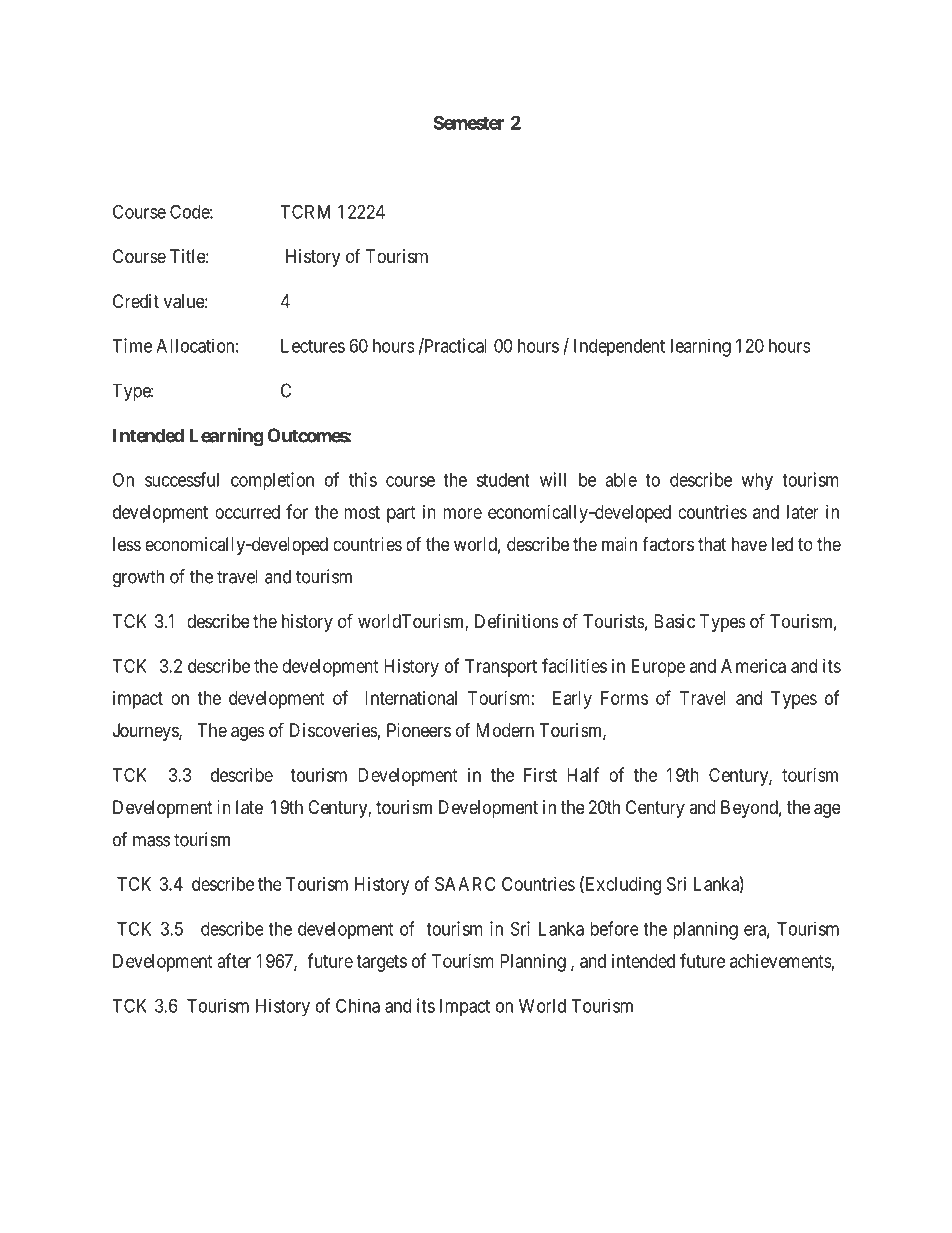 The image size is (952, 1233). I want to click on Independent, so click(619, 348).
